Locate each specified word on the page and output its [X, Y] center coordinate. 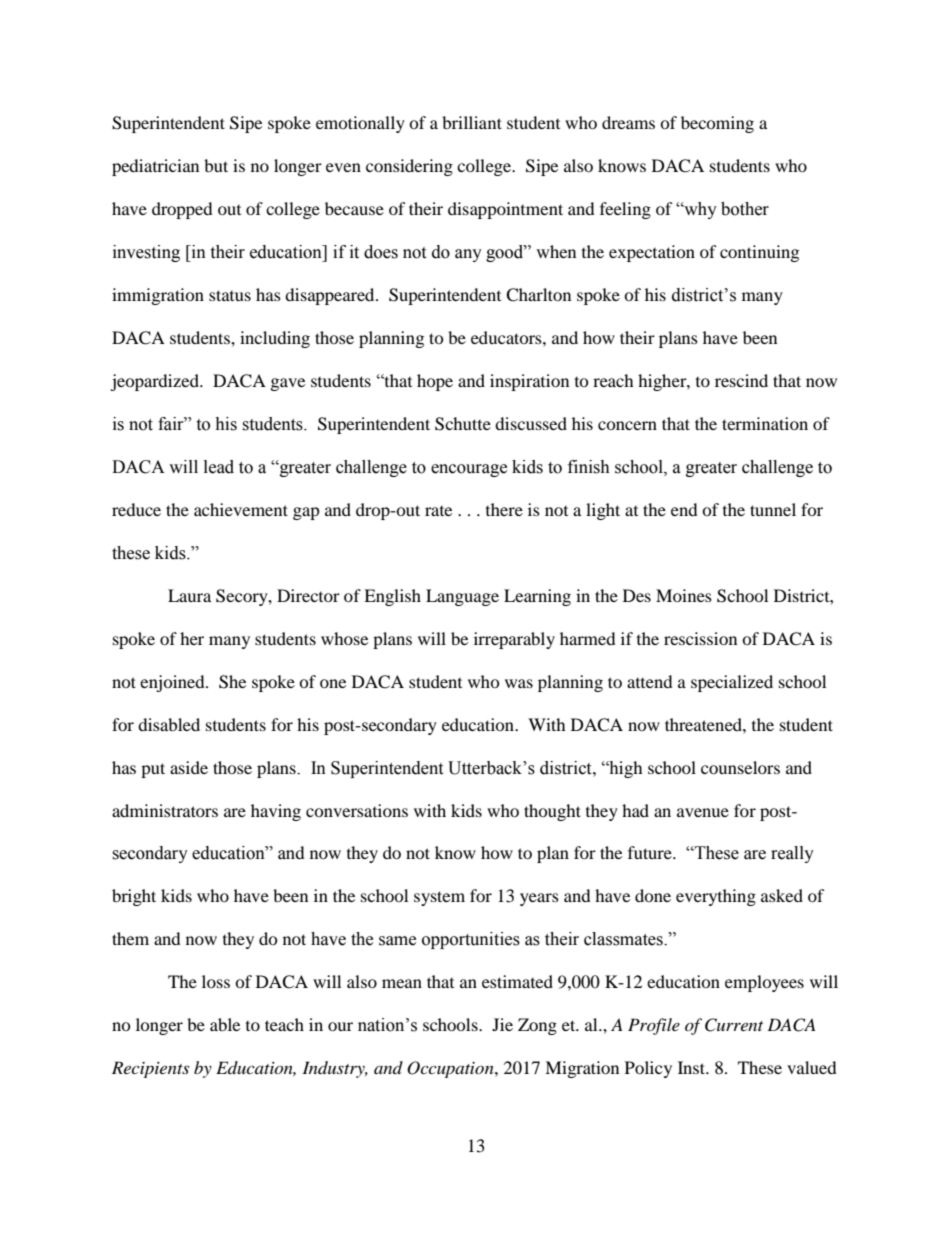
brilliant [472, 122]
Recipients [150, 1069]
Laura [189, 595]
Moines [684, 595]
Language [462, 597]
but [216, 165]
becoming [717, 124]
